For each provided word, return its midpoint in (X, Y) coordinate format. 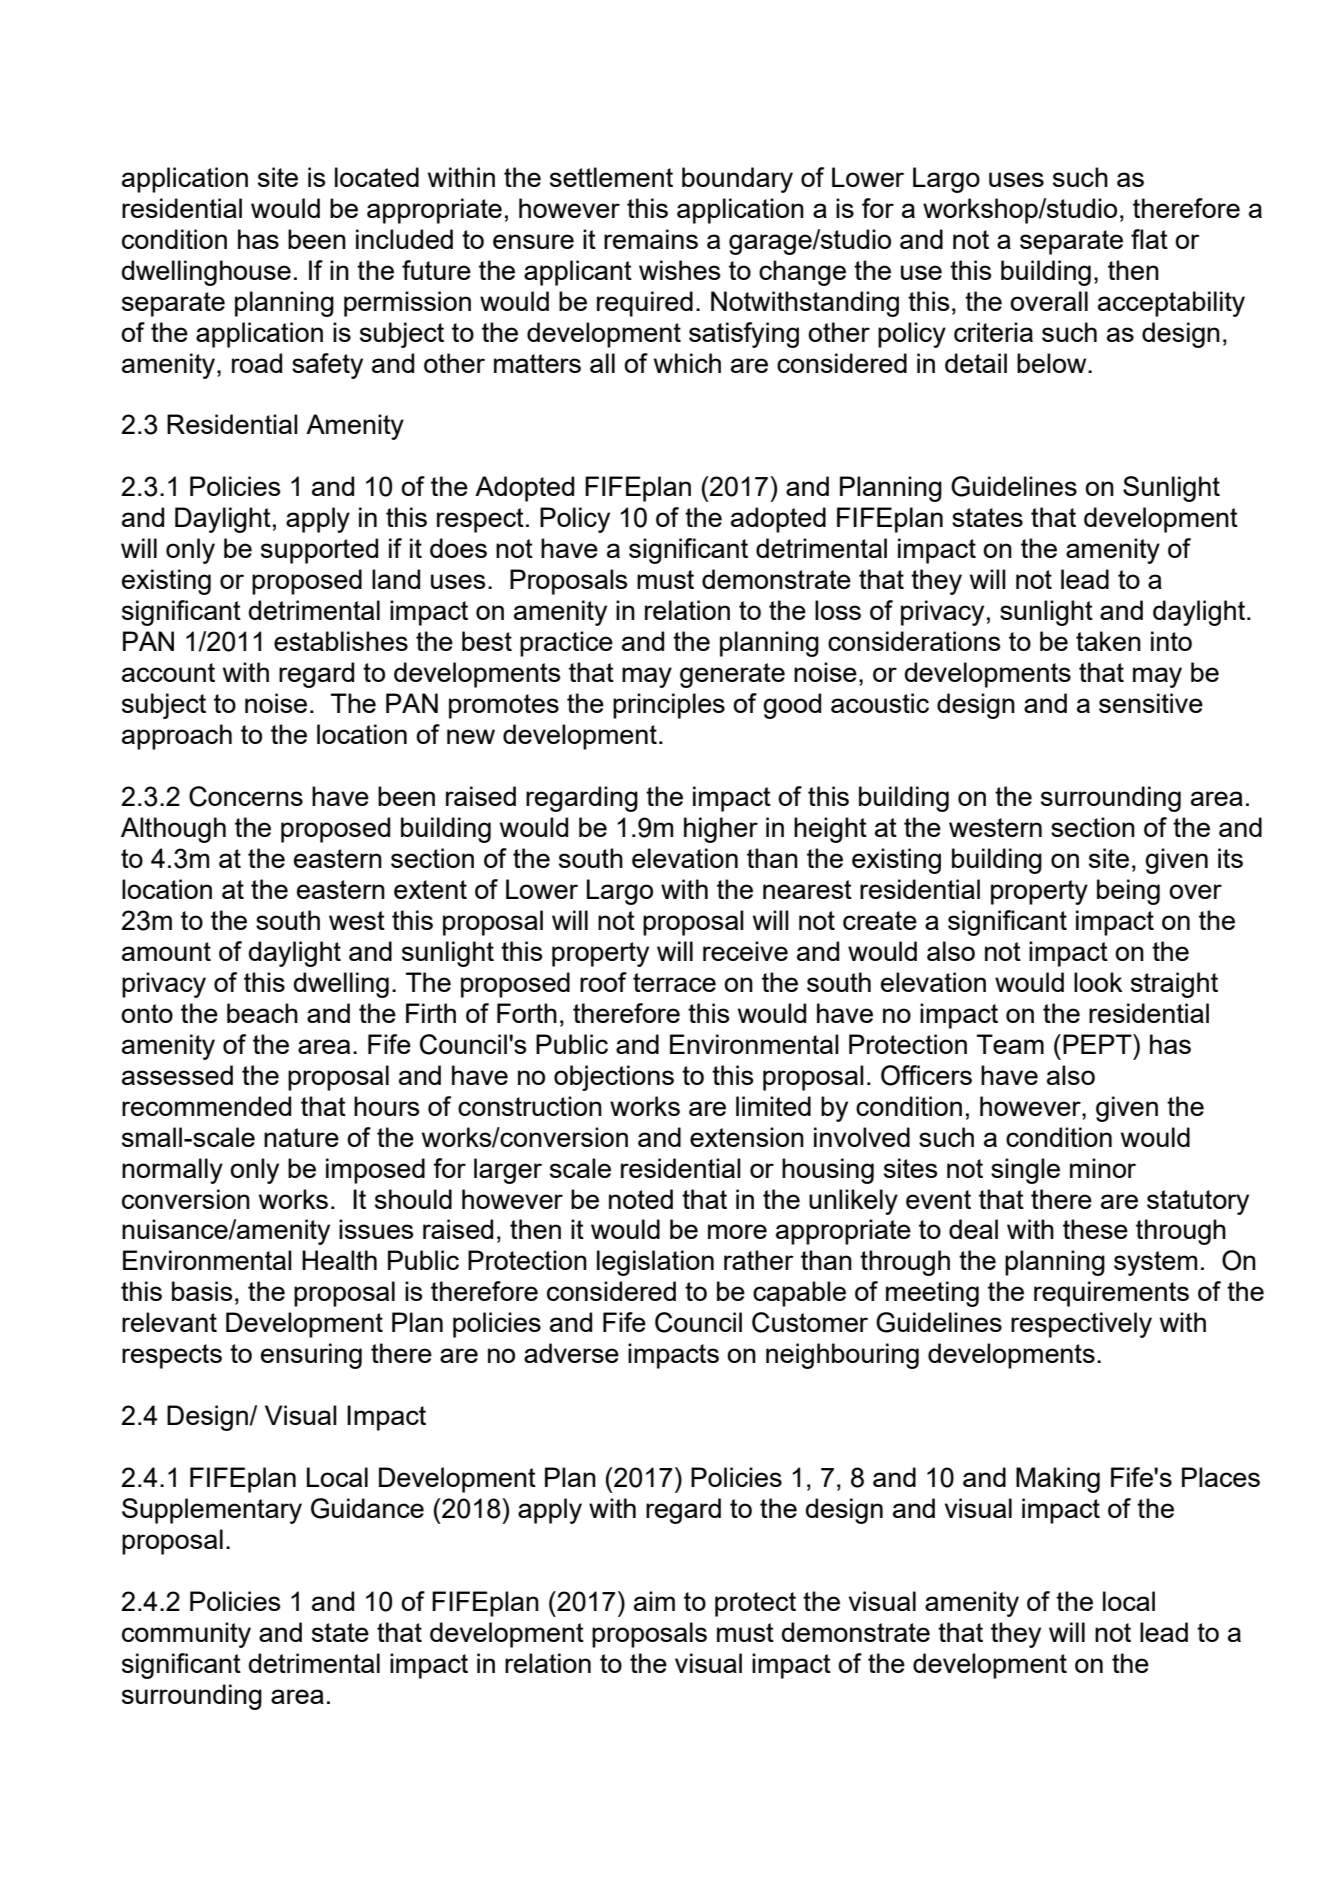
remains (651, 239)
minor (1103, 1168)
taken (1108, 641)
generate (732, 675)
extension (747, 1137)
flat (1149, 239)
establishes (341, 641)
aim (654, 1601)
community (186, 1635)
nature (301, 1137)
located (377, 177)
